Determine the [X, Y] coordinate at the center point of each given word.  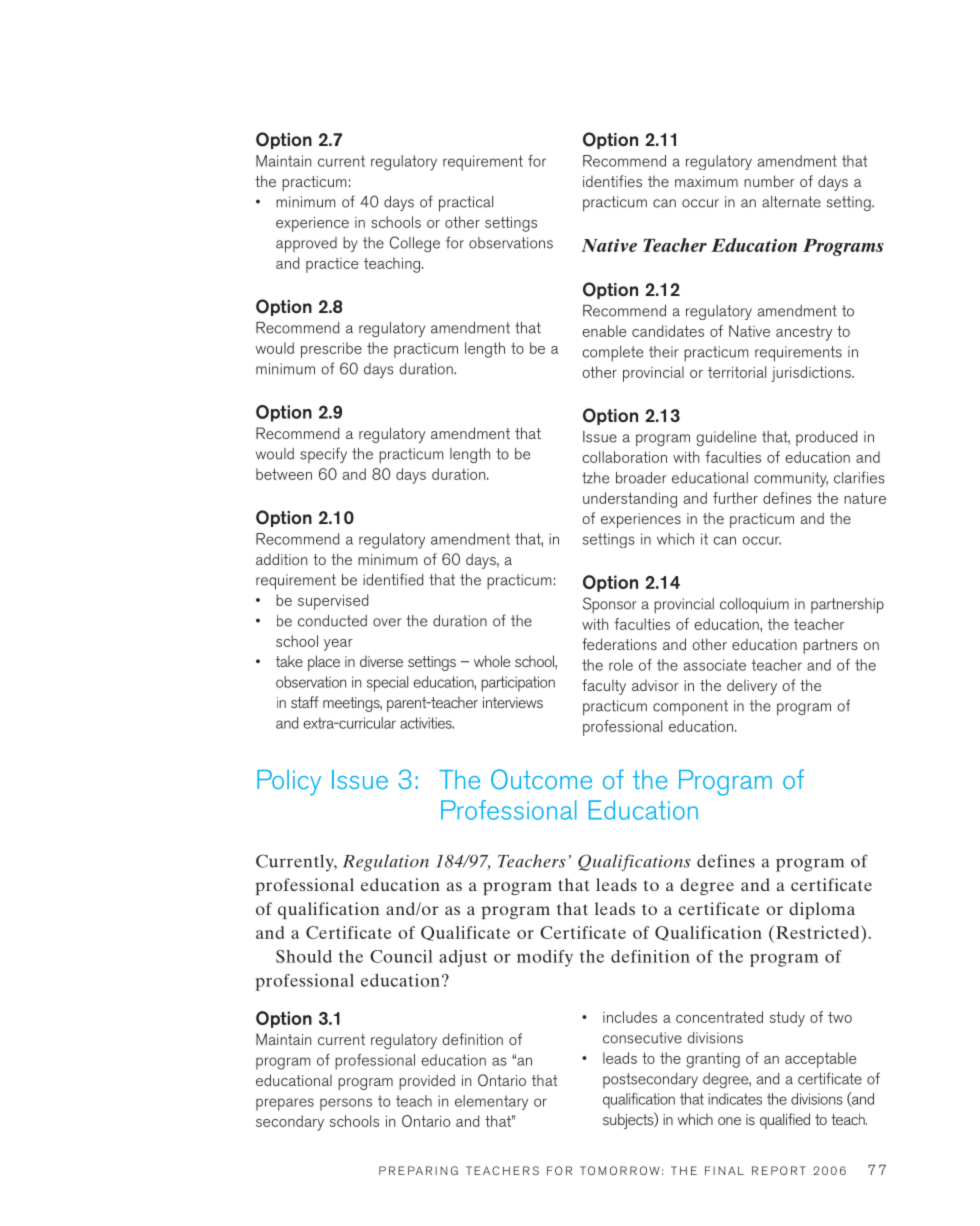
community [791, 479]
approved [306, 245]
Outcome [541, 779]
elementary [491, 1102]
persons [346, 1104]
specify [323, 455]
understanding [630, 500]
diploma [822, 910]
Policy [289, 783]
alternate [791, 202]
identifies [612, 181]
